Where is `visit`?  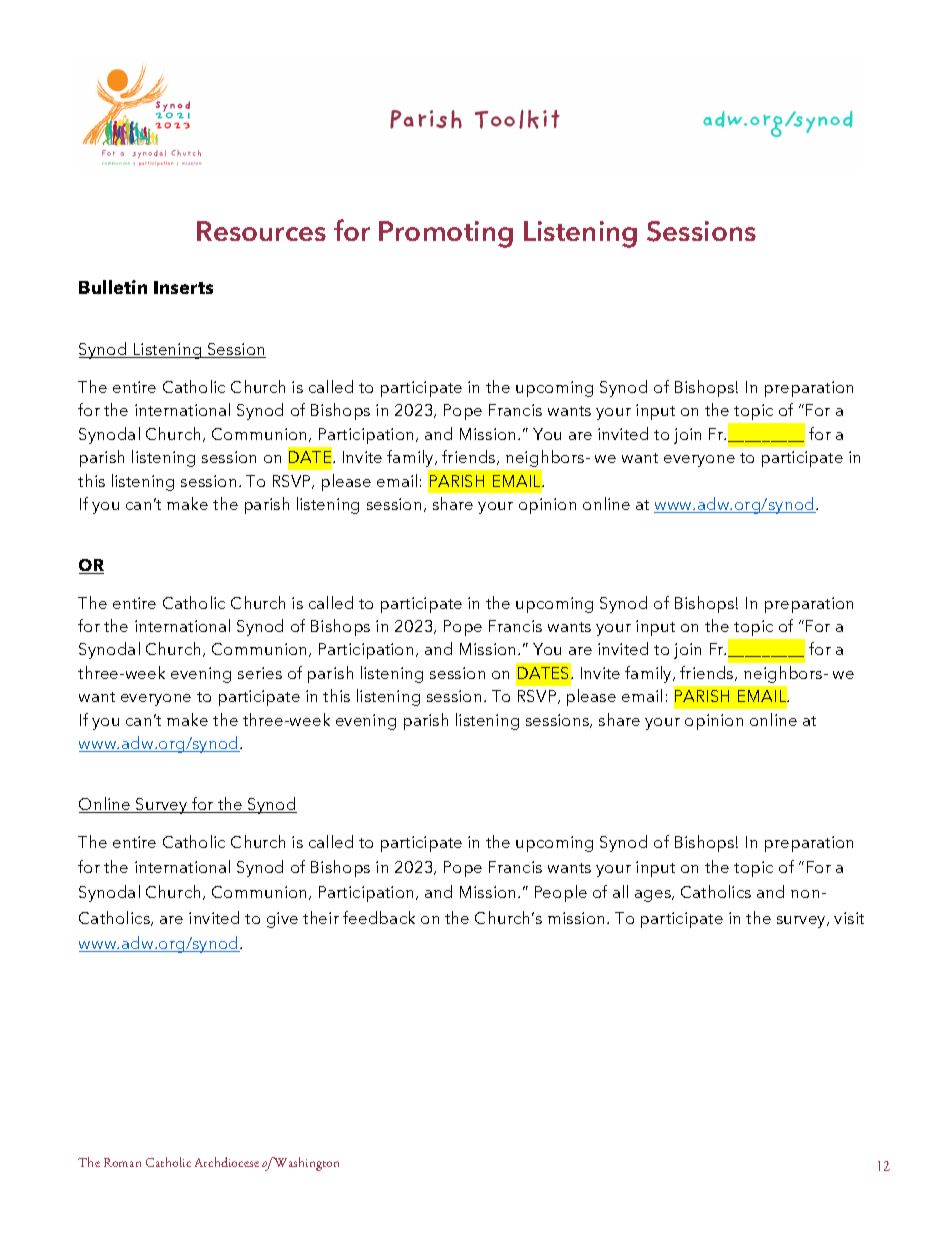
visit is located at coordinates (849, 918).
